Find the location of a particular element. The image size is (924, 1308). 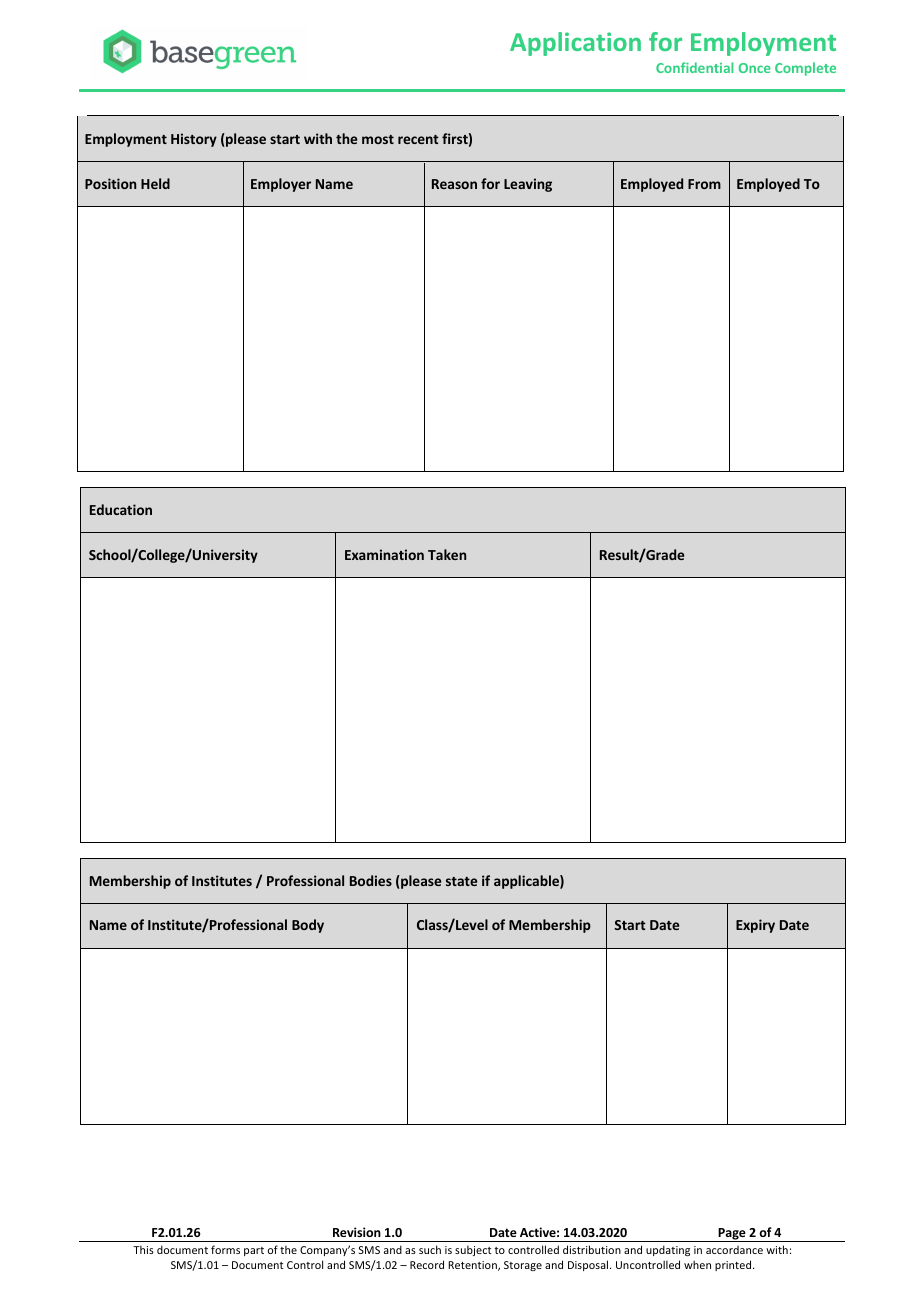

Confidential is located at coordinates (695, 67).
